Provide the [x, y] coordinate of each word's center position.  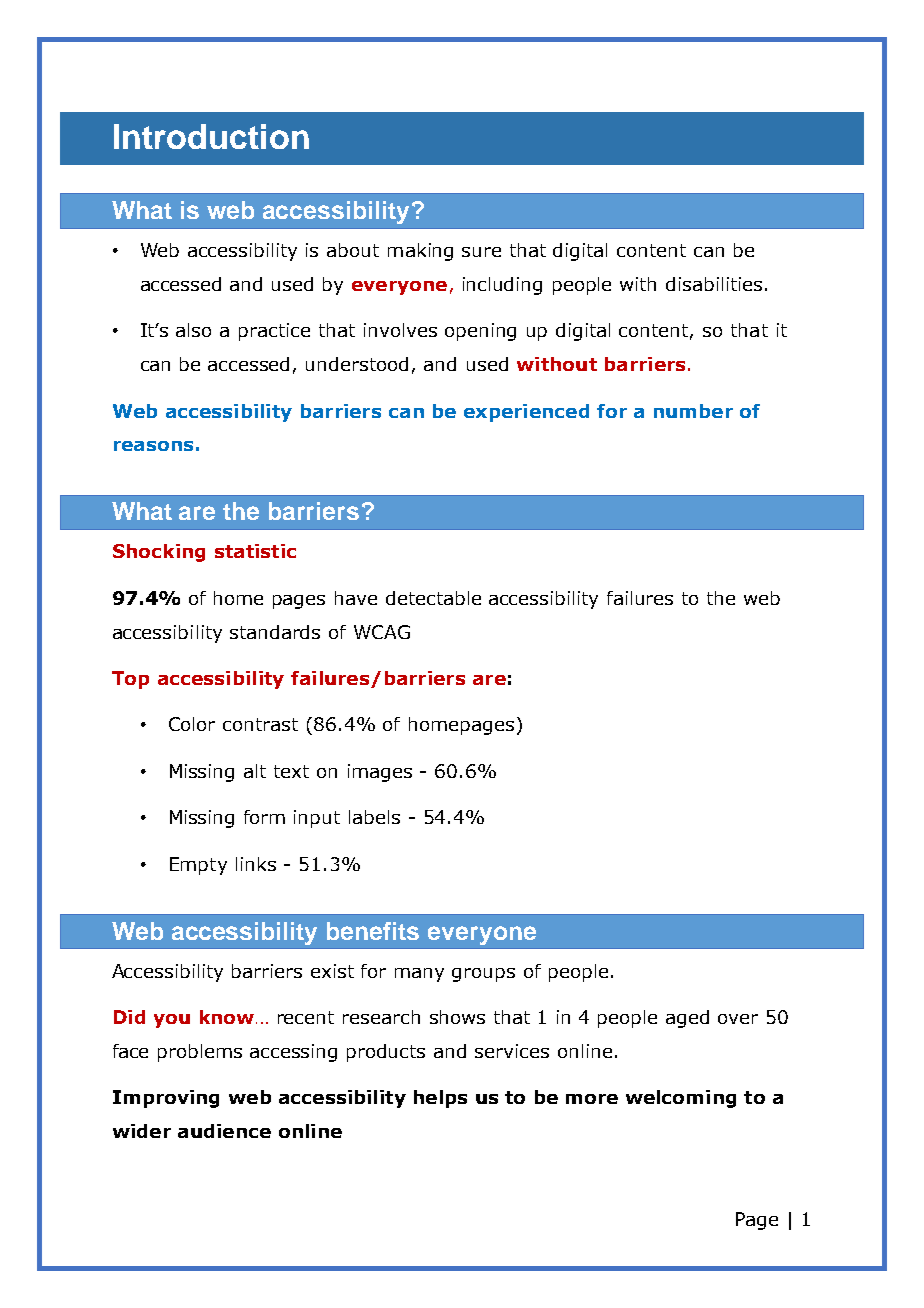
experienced [526, 413]
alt [255, 771]
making [420, 252]
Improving [166, 1099]
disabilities [714, 284]
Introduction [211, 136]
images [380, 773]
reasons [153, 446]
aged [687, 1019]
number [693, 411]
